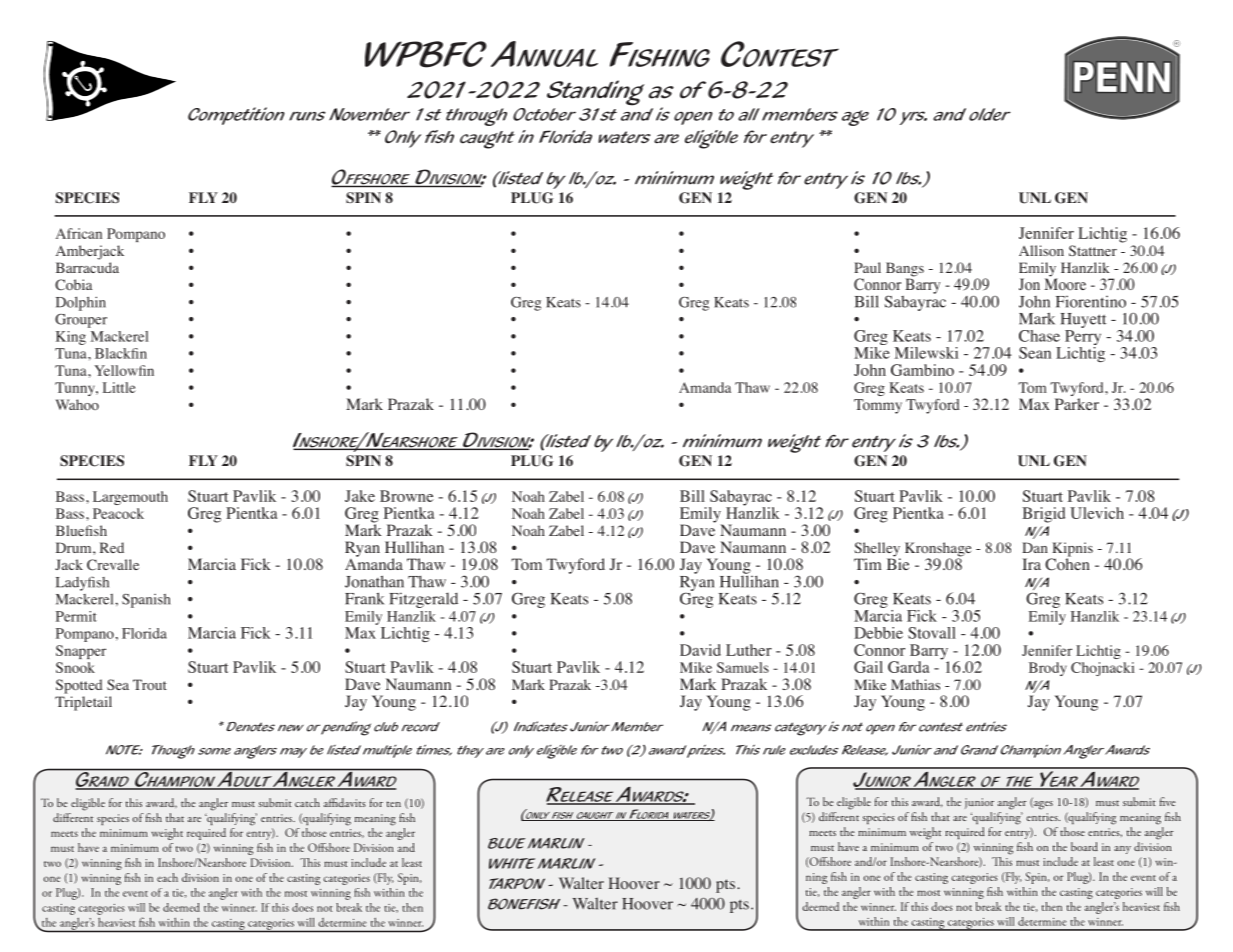  What do you see at coordinates (167, 877) in the screenshot?
I see `each` at bounding box center [167, 877].
